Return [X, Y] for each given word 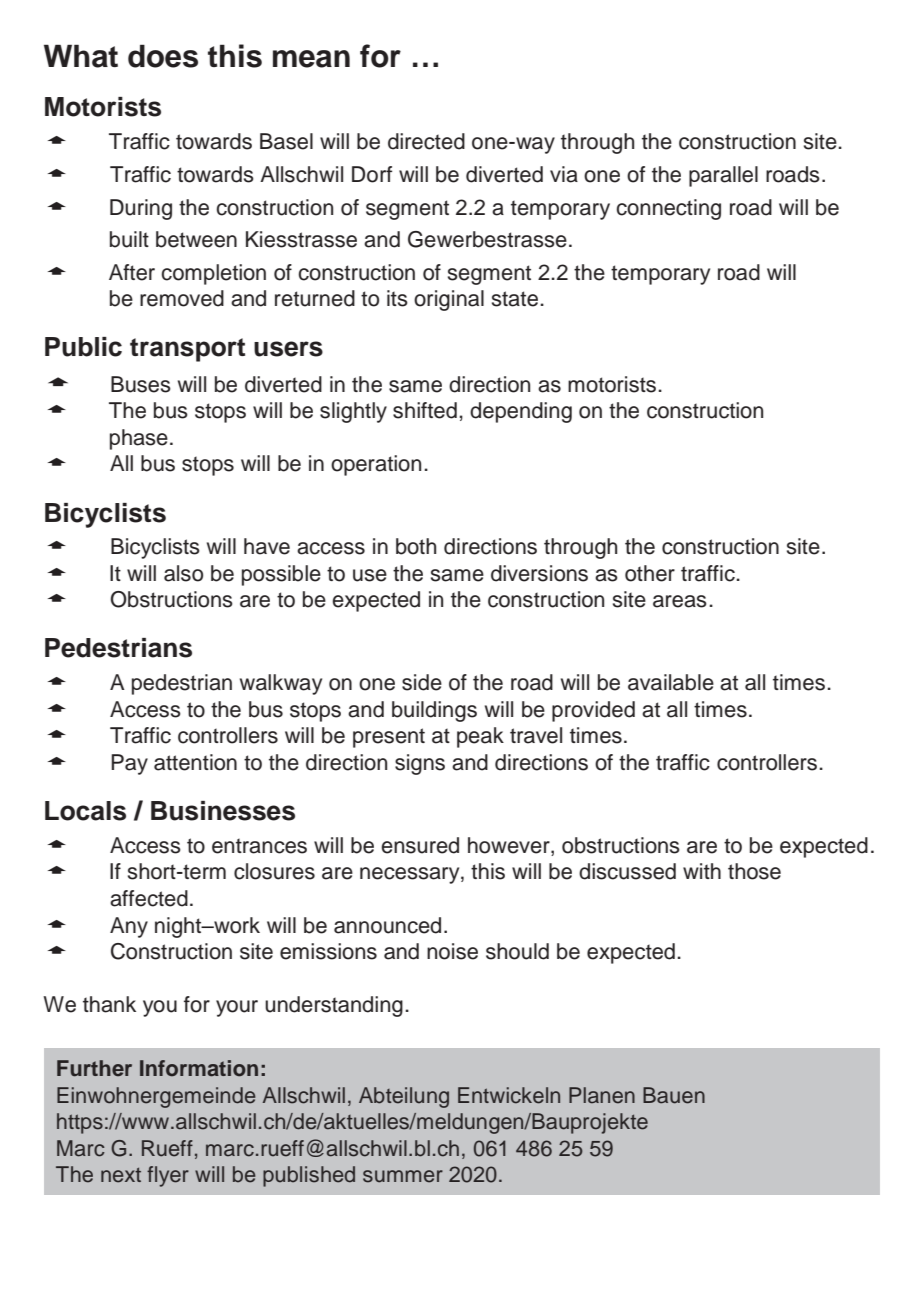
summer [403, 1176]
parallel [723, 176]
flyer [168, 1176]
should [517, 951]
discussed [627, 871]
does [163, 56]
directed [426, 141]
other [650, 573]
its [397, 298]
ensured [420, 845]
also [183, 573]
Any [129, 927]
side [422, 682]
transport [187, 350]
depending [521, 412]
